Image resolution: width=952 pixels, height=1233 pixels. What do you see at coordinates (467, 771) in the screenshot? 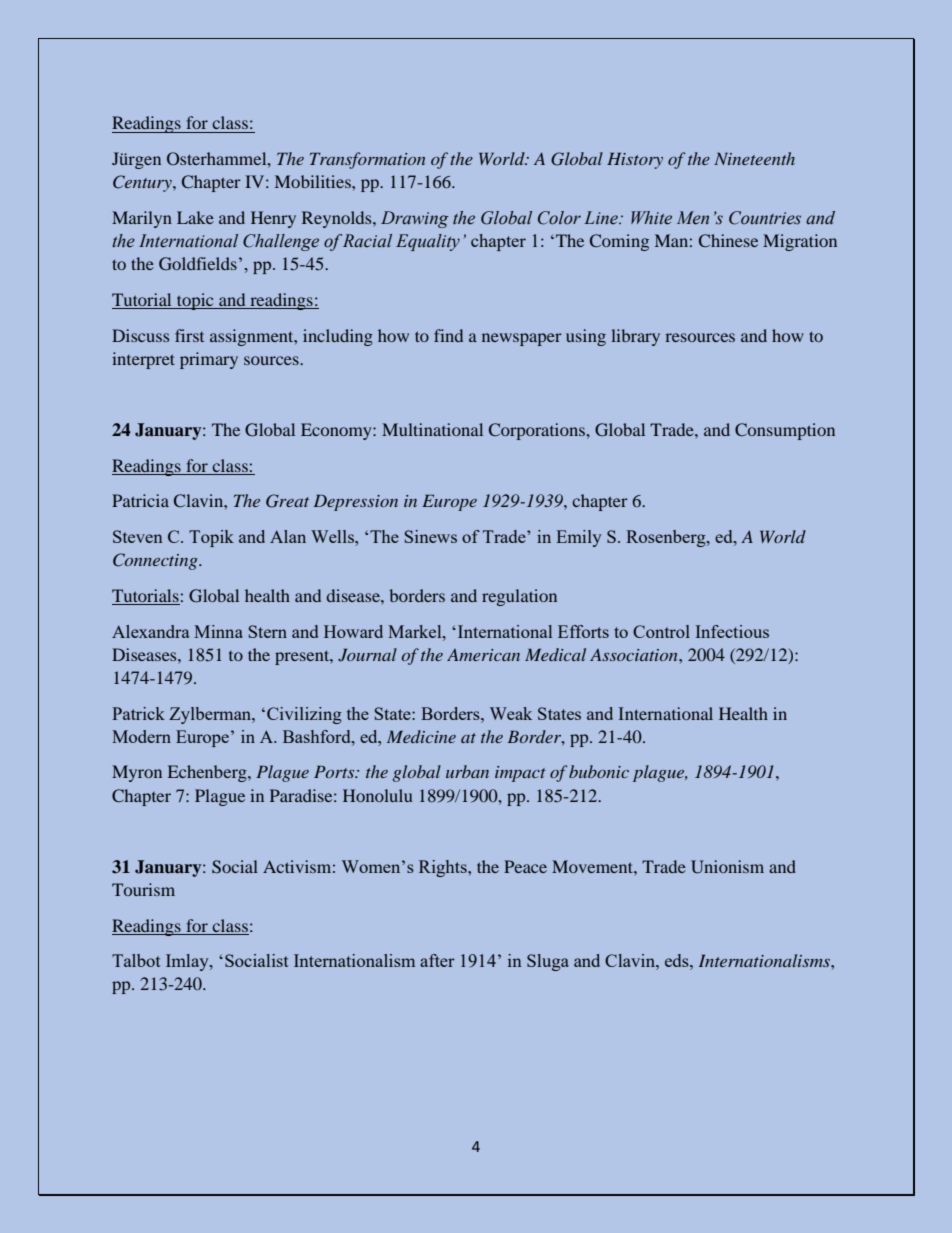
I see `urban` at bounding box center [467, 771].
